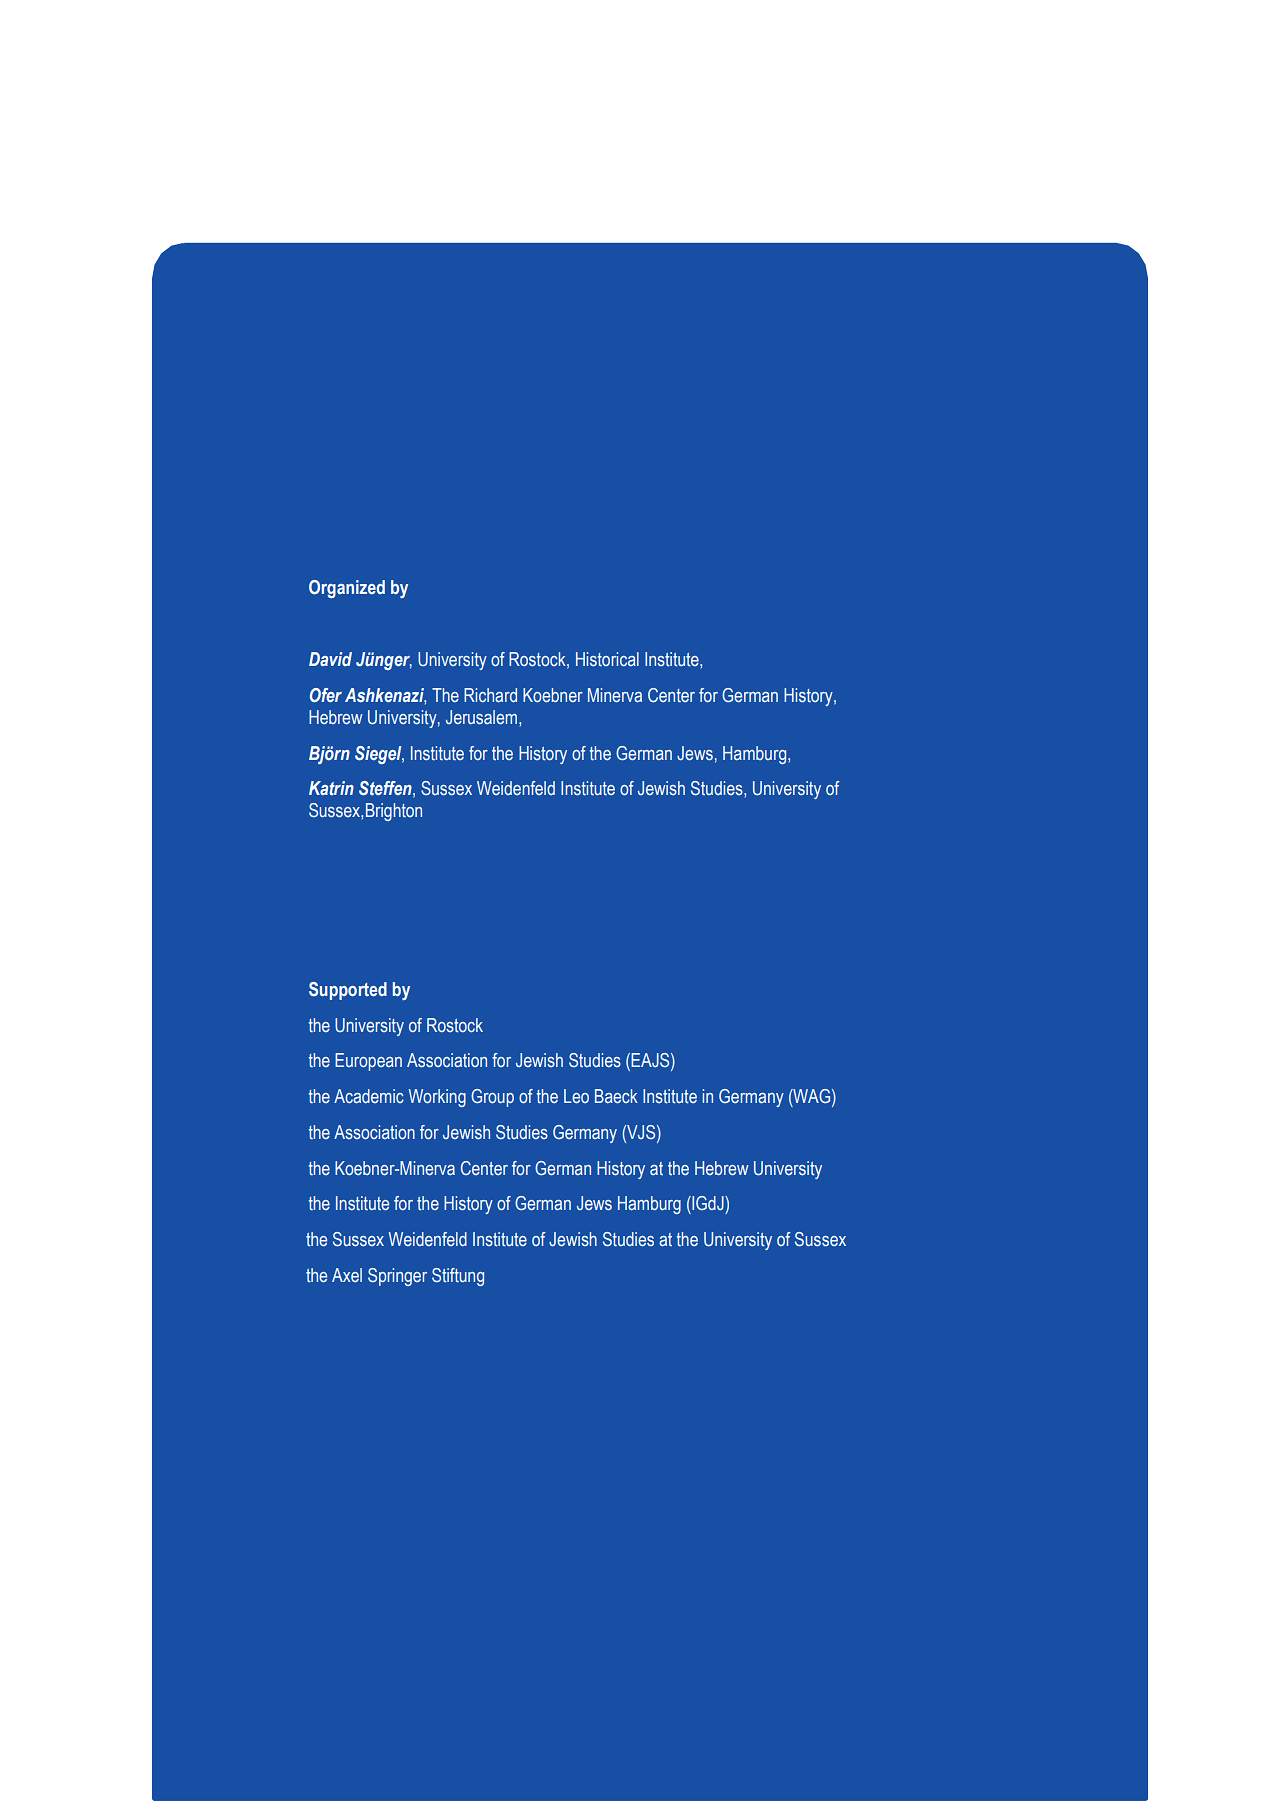 The width and height of the screenshot is (1275, 1803). Describe the element at coordinates (576, 1096) in the screenshot. I see `Leo` at that location.
